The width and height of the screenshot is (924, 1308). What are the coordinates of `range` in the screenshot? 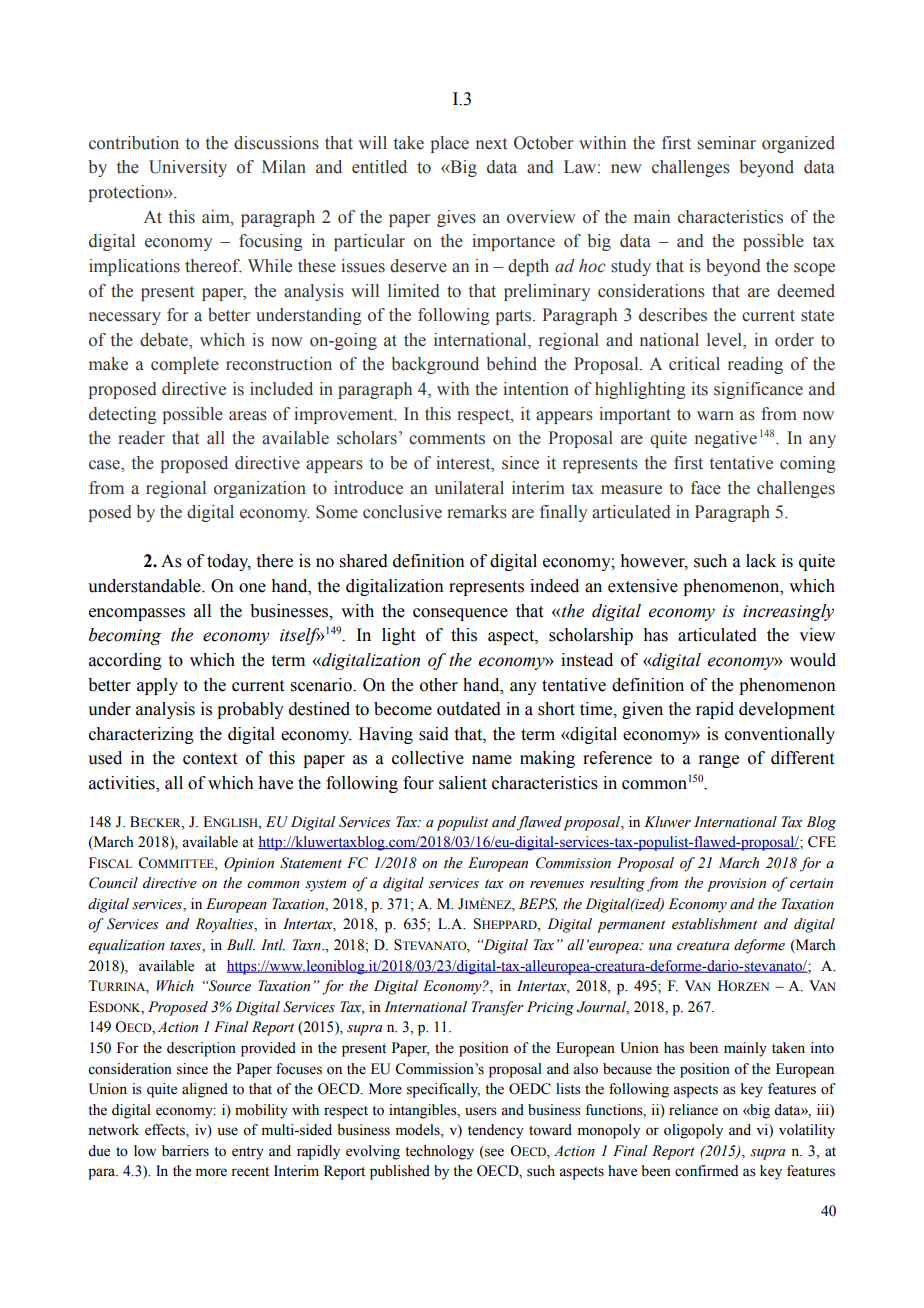 It's located at (719, 761).
